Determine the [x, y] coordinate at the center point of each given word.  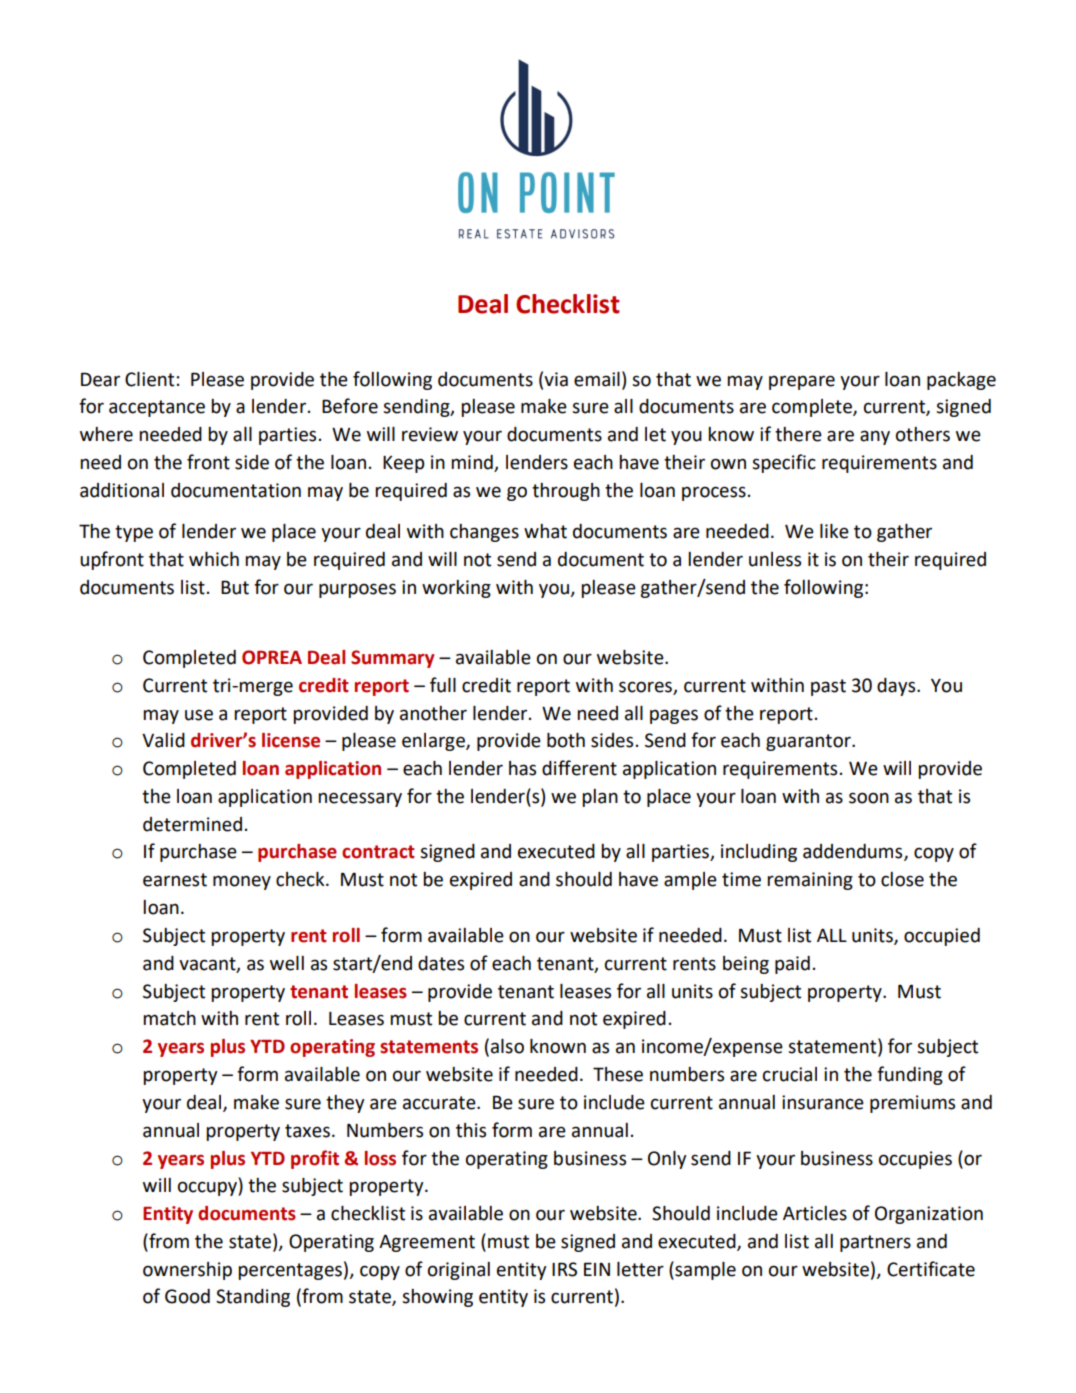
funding [910, 1075]
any [875, 437]
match [169, 1018]
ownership [187, 1271]
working [456, 589]
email [597, 379]
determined [192, 824]
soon [869, 798]
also [507, 1046]
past [828, 687]
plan [600, 798]
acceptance [157, 408]
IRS [564, 1269]
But [235, 587]
